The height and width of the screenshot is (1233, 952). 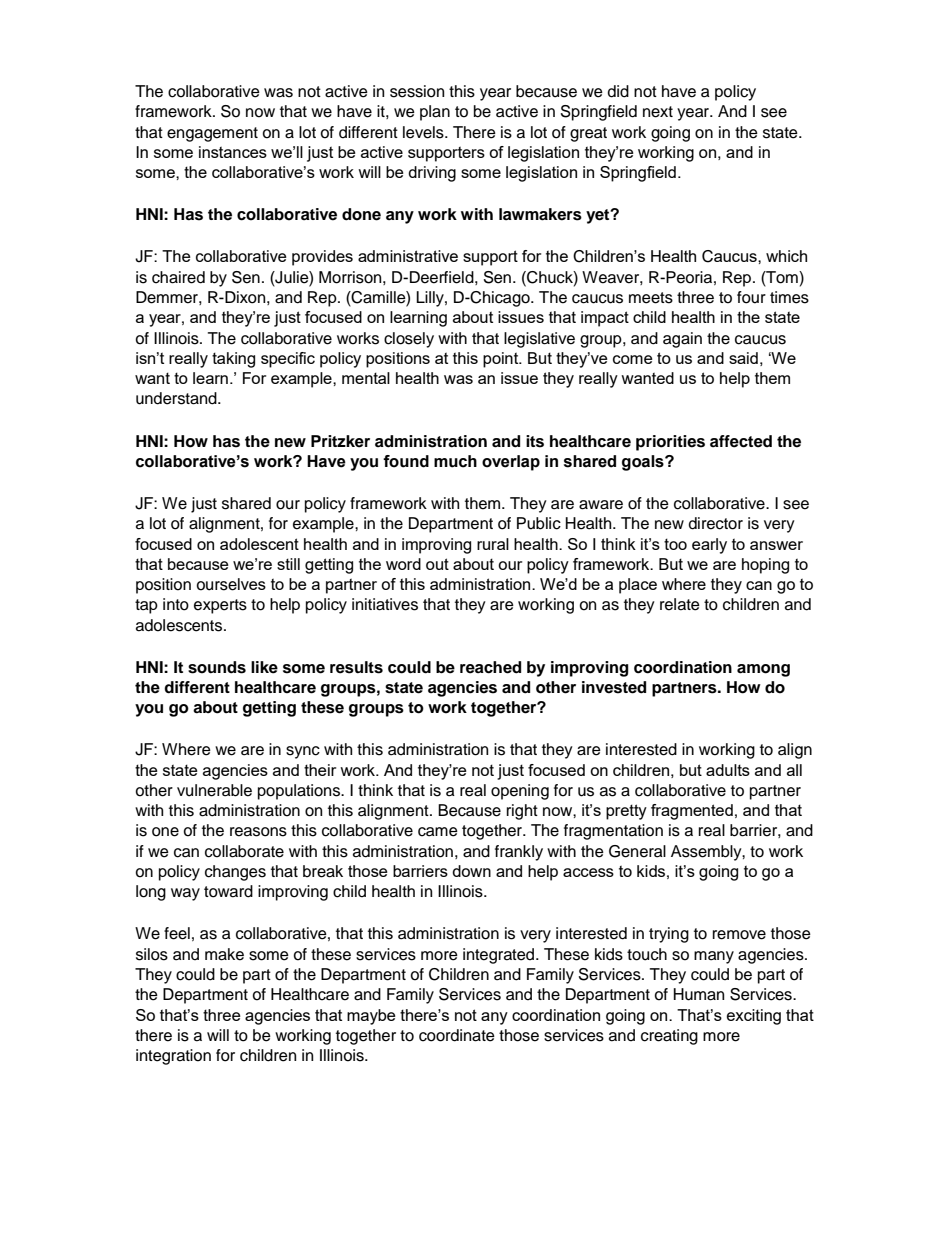 I want to click on adults, so click(x=728, y=770).
